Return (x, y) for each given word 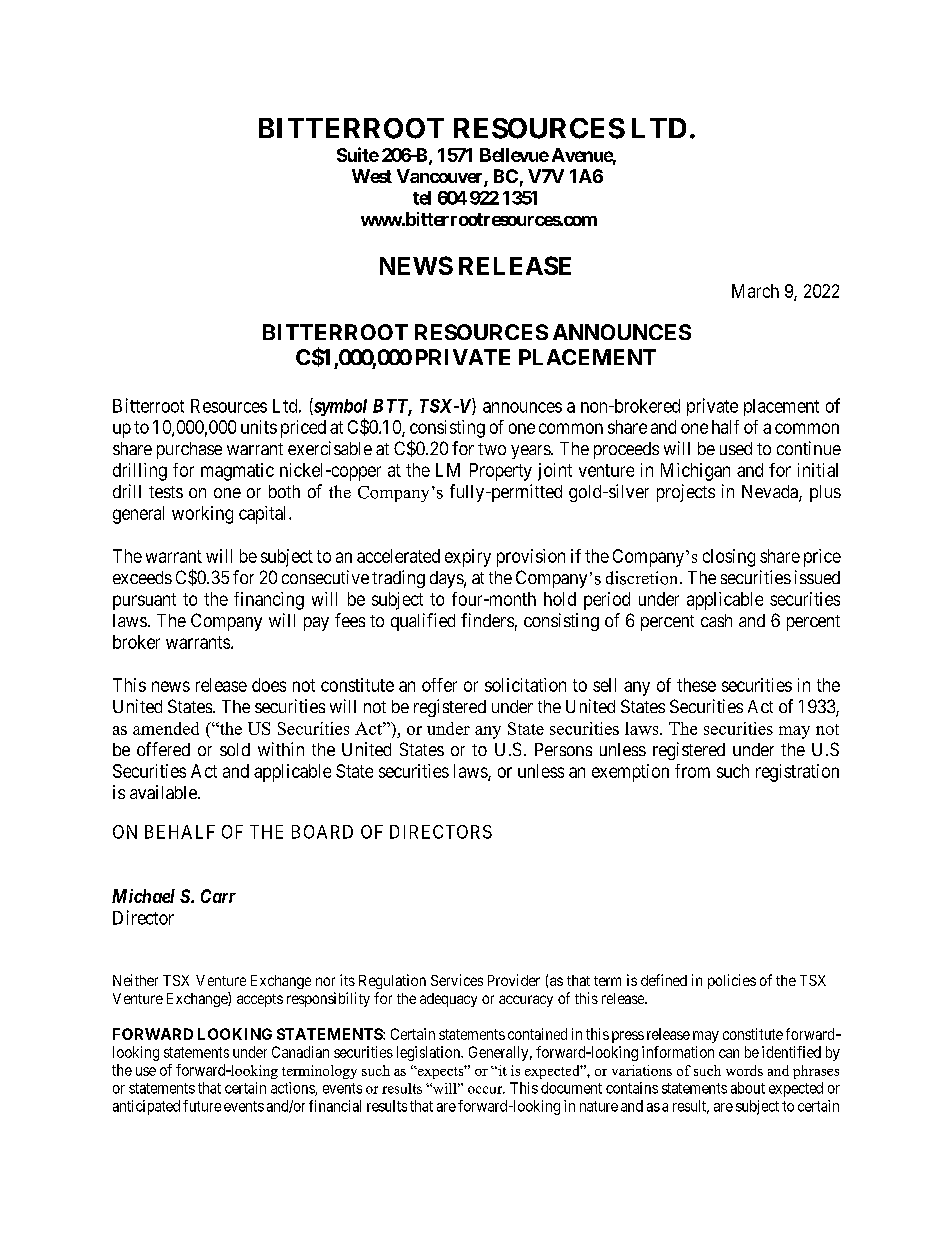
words (744, 1070)
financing (269, 601)
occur (486, 1090)
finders (487, 620)
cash (716, 620)
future (202, 1106)
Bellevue (514, 155)
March (755, 291)
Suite (358, 154)
